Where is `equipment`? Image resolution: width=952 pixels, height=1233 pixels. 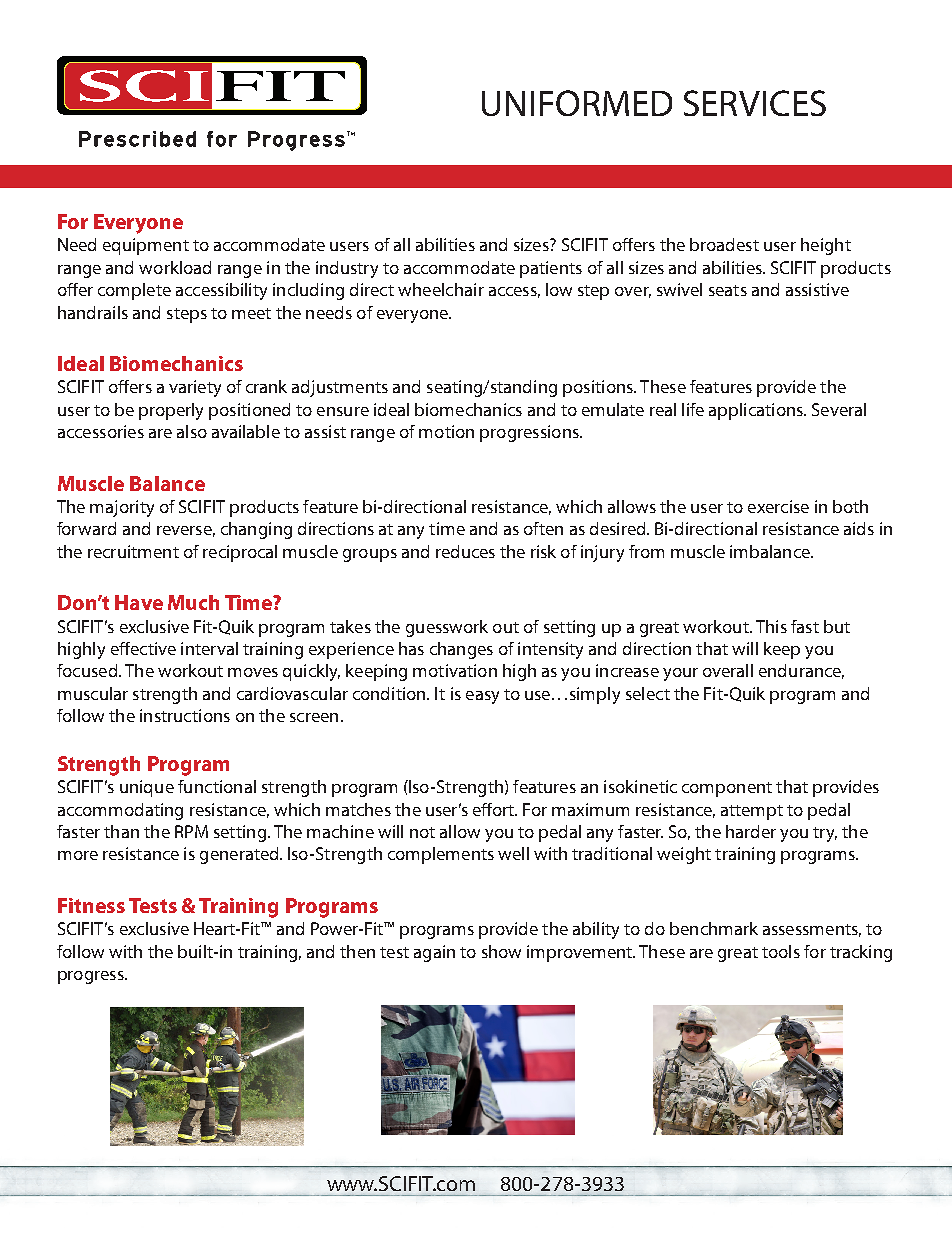 equipment is located at coordinates (146, 246).
